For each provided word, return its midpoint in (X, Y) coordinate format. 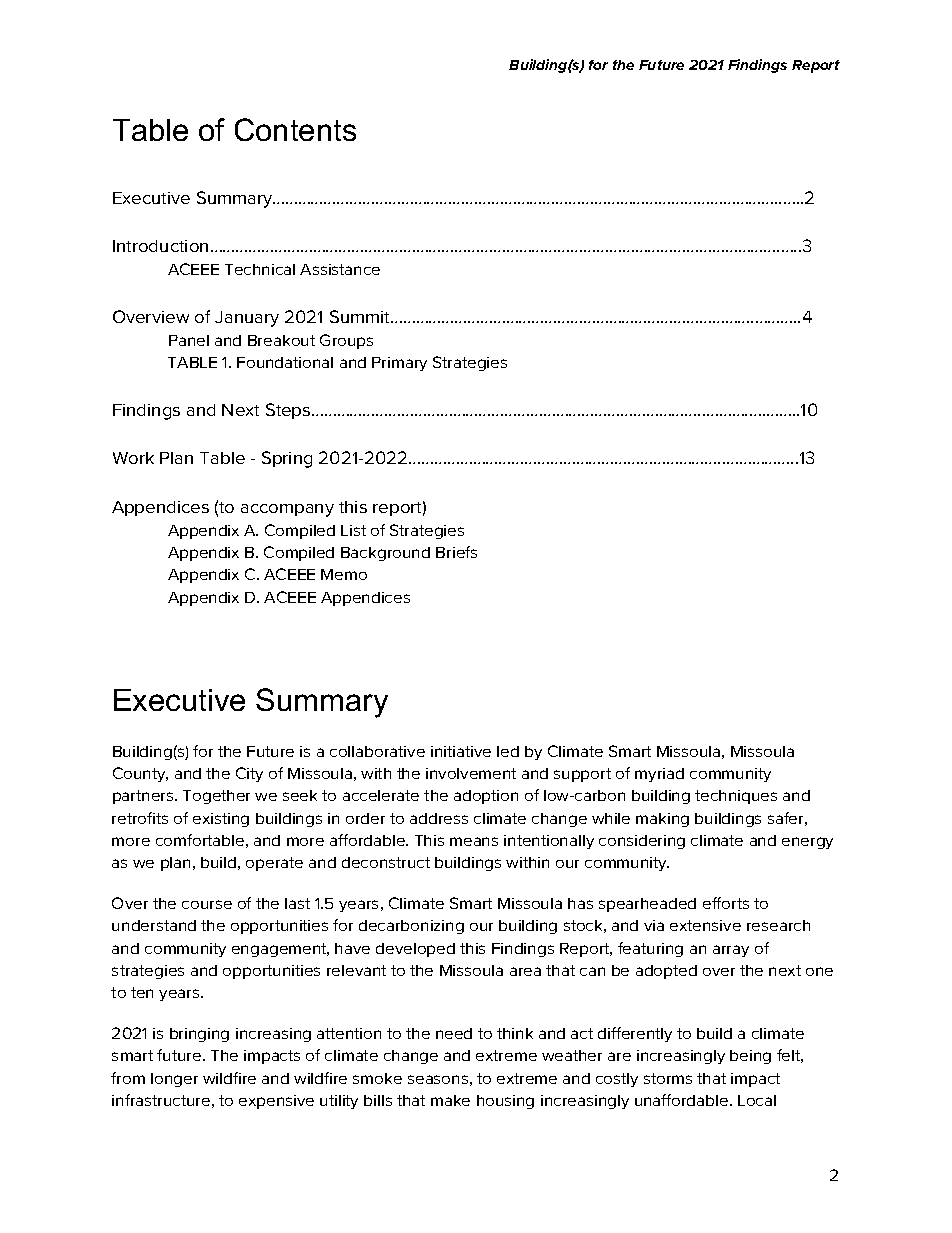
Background (385, 554)
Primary (399, 364)
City (249, 774)
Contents (295, 129)
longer (174, 1080)
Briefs (456, 552)
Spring (287, 459)
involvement (471, 773)
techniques (736, 797)
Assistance (340, 269)
